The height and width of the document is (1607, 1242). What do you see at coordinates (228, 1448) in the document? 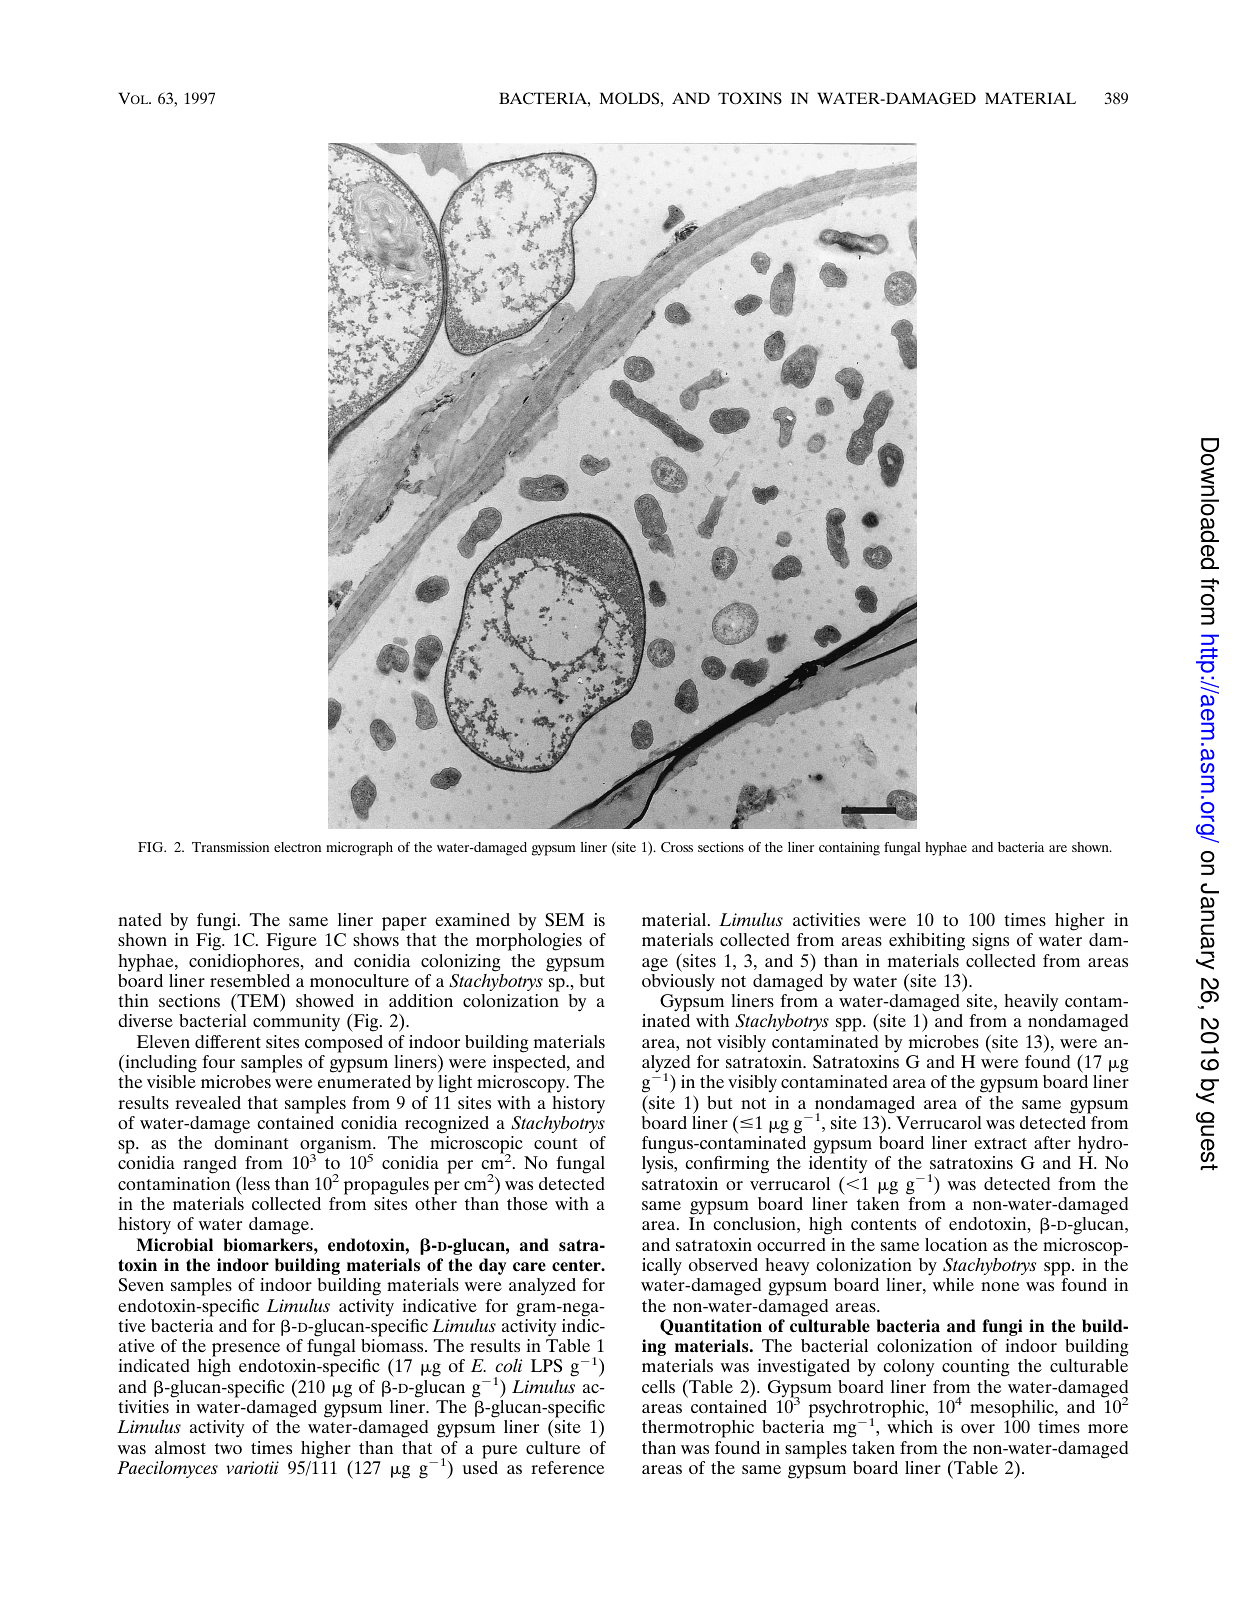
I see `two` at bounding box center [228, 1448].
